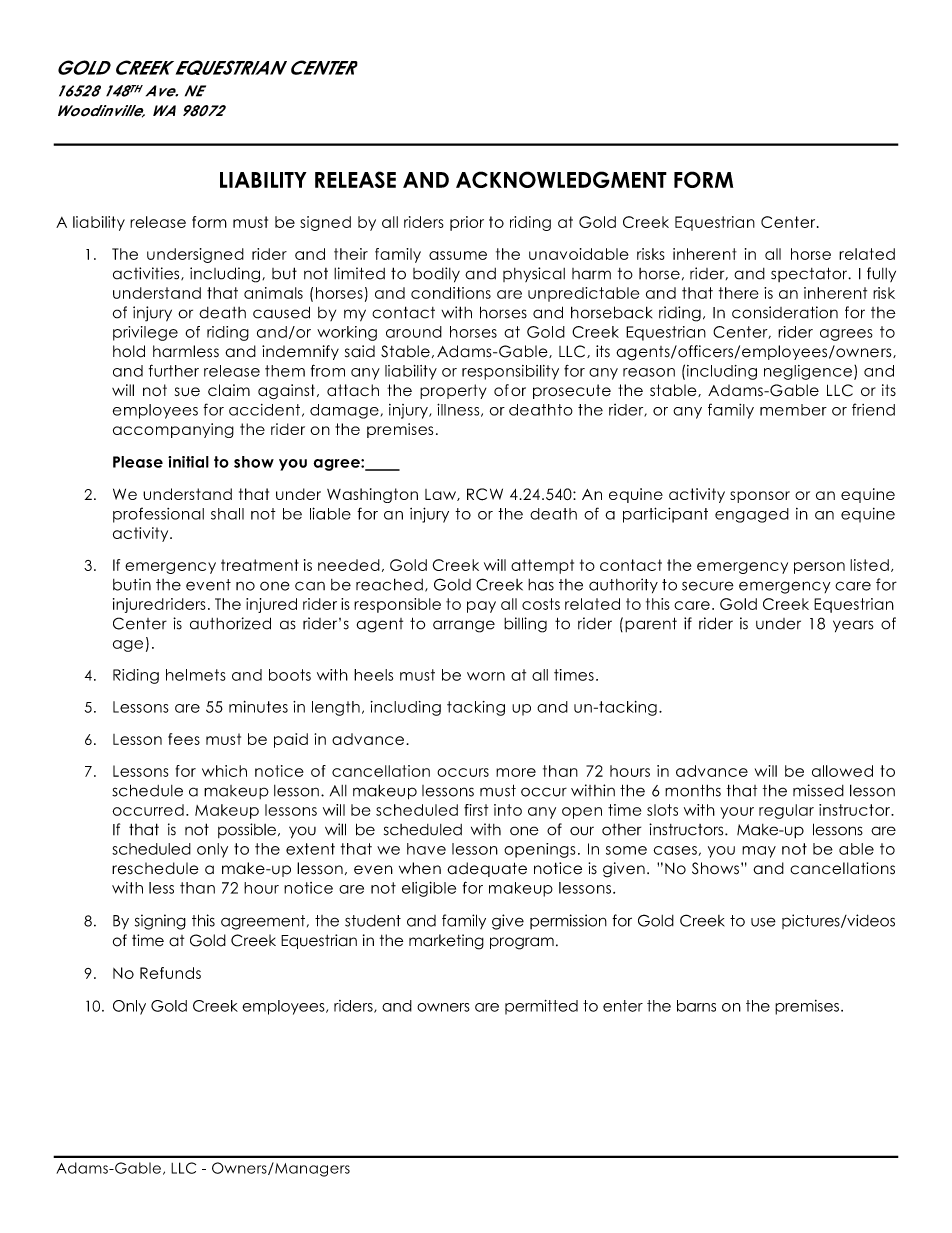  Describe the element at coordinates (810, 274) in the screenshot. I see `spectator` at that location.
